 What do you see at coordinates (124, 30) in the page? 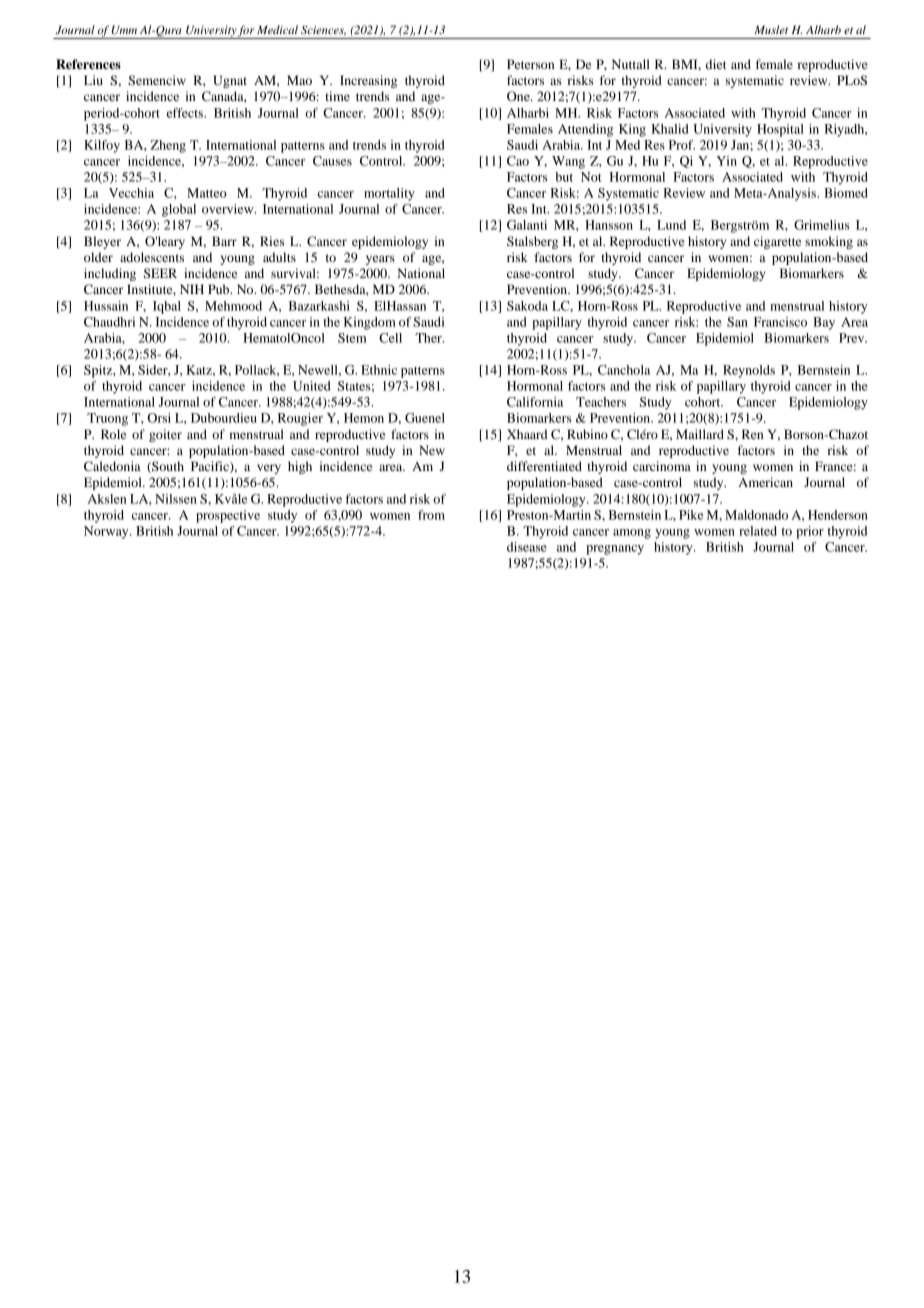
I see `Umm` at bounding box center [124, 30].
